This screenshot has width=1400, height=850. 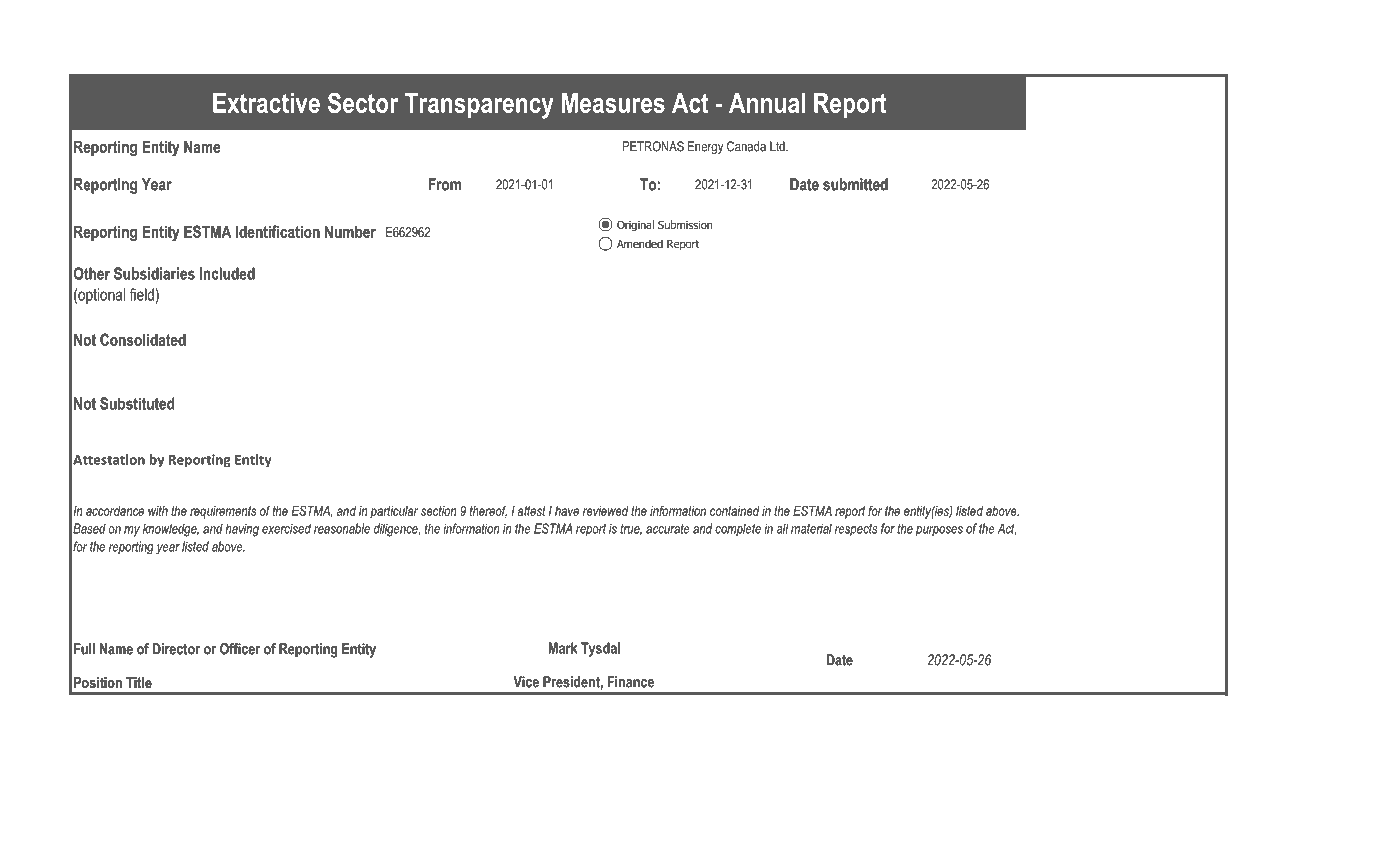 I want to click on Vice, so click(x=526, y=682).
